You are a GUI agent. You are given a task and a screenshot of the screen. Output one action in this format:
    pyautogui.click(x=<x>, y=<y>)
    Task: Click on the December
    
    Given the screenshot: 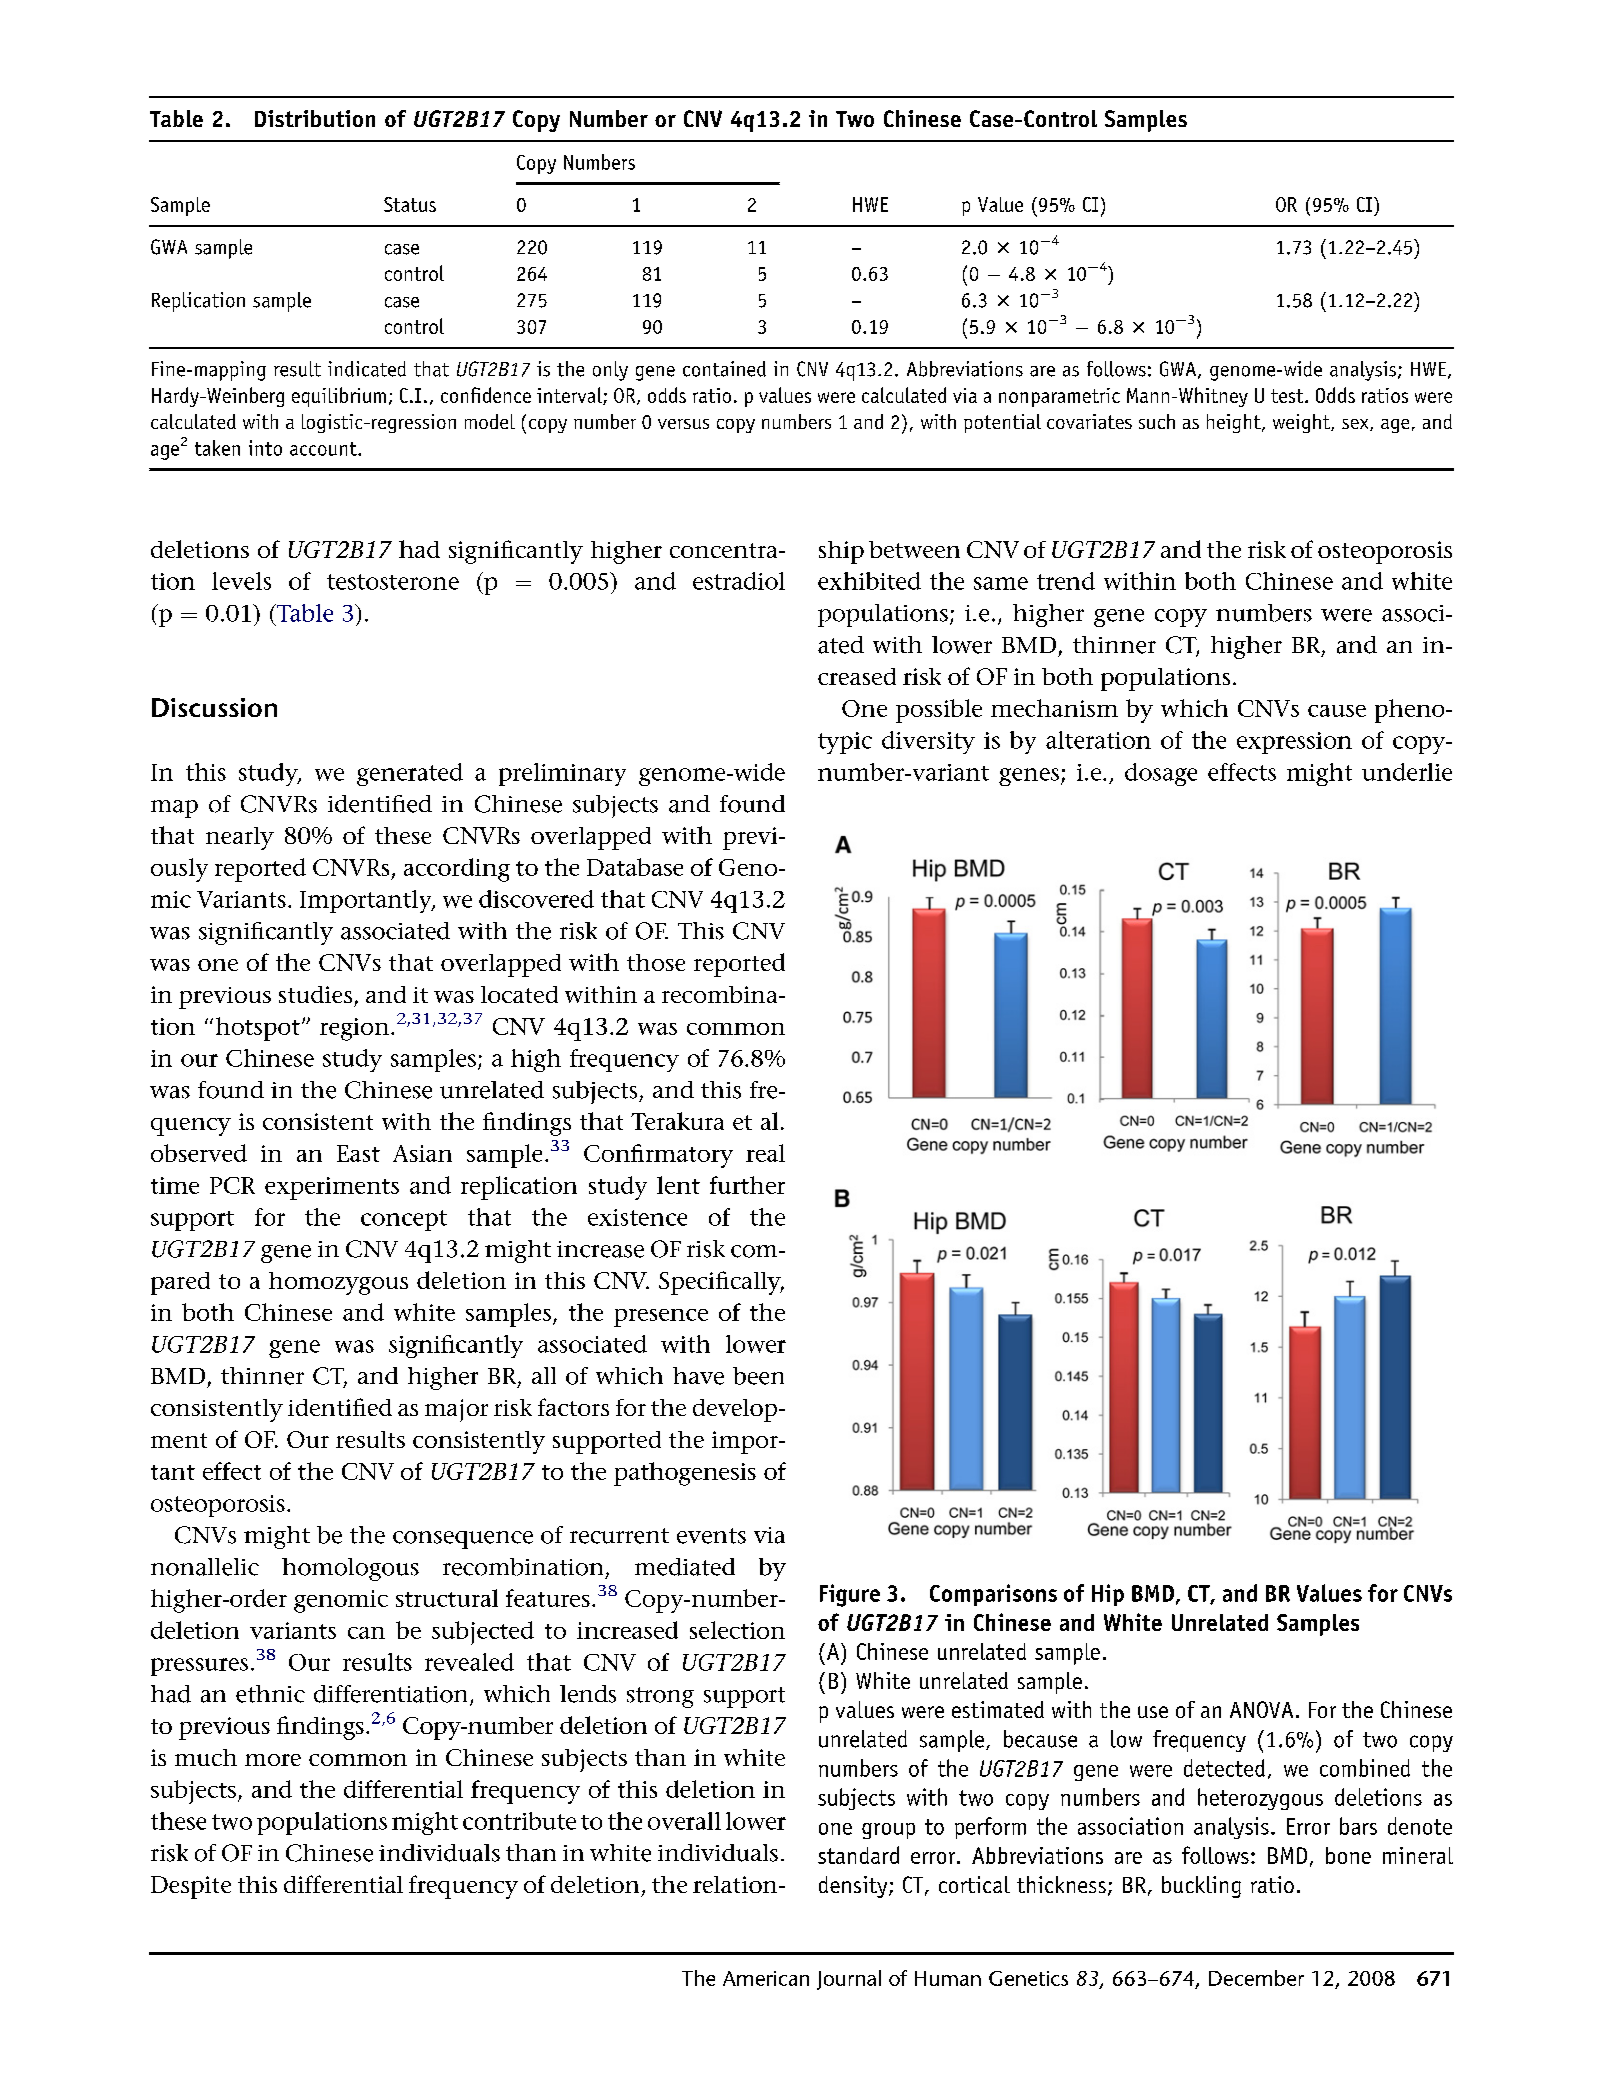 What is the action you would take?
    pyautogui.click(x=1256, y=1978)
